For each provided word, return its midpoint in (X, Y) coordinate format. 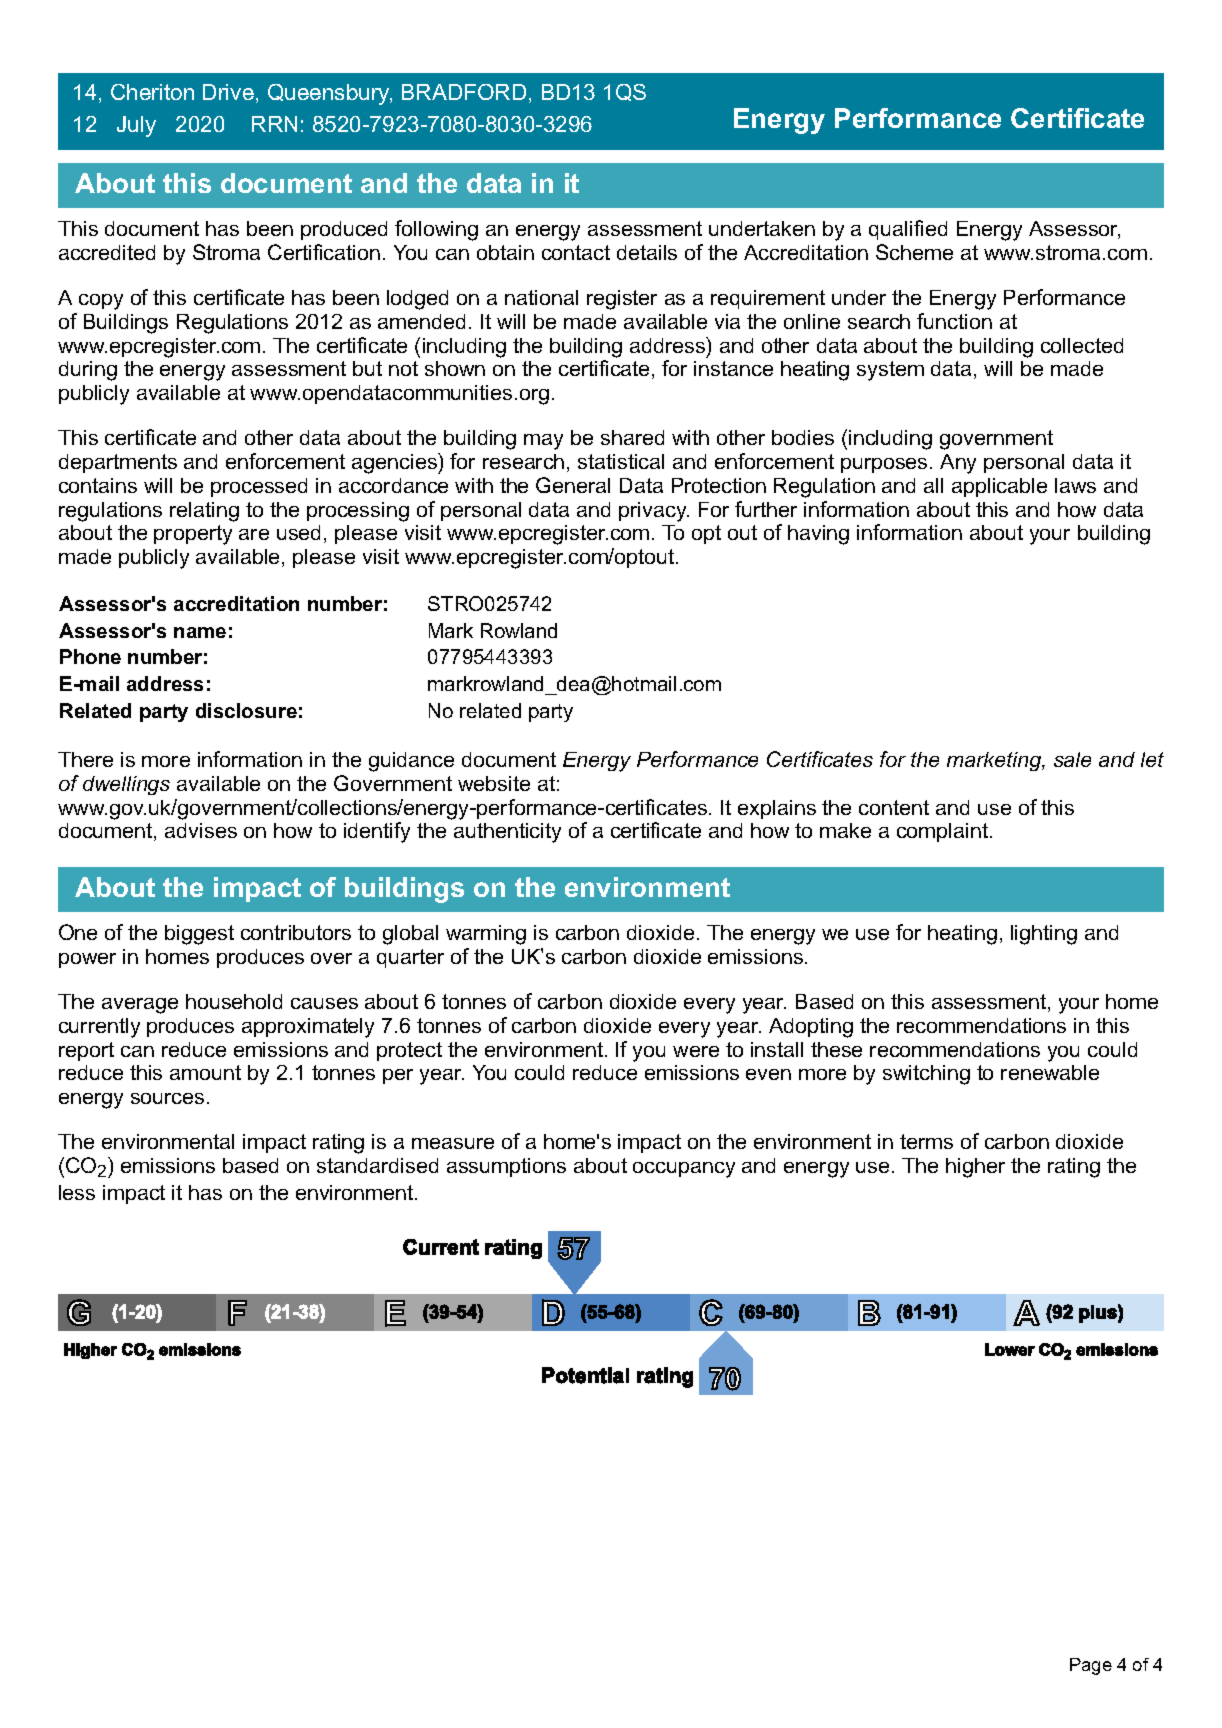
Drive (228, 92)
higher (975, 1168)
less (77, 1192)
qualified (908, 230)
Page (1091, 1666)
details (647, 252)
